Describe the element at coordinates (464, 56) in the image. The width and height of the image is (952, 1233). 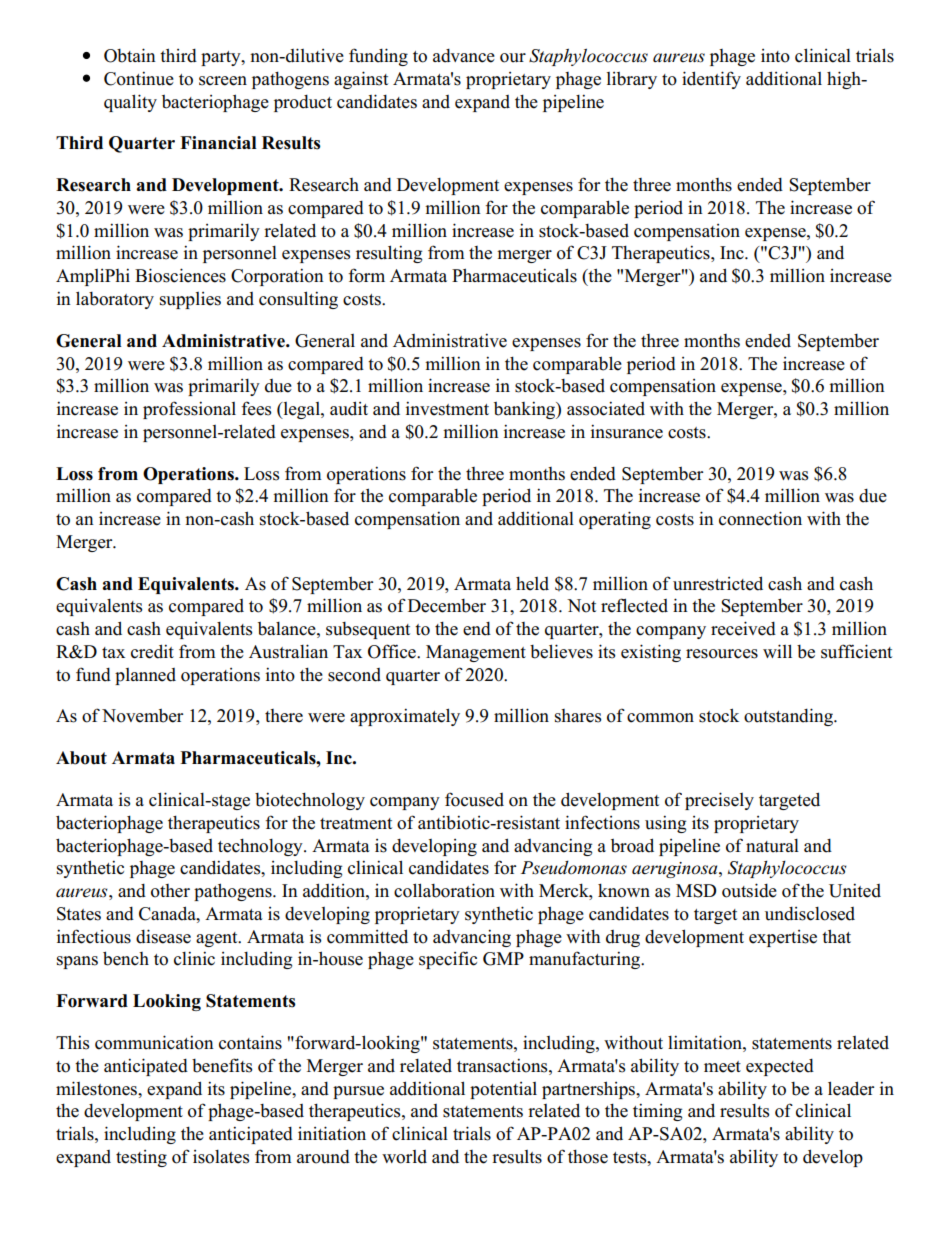
I see `advance` at that location.
